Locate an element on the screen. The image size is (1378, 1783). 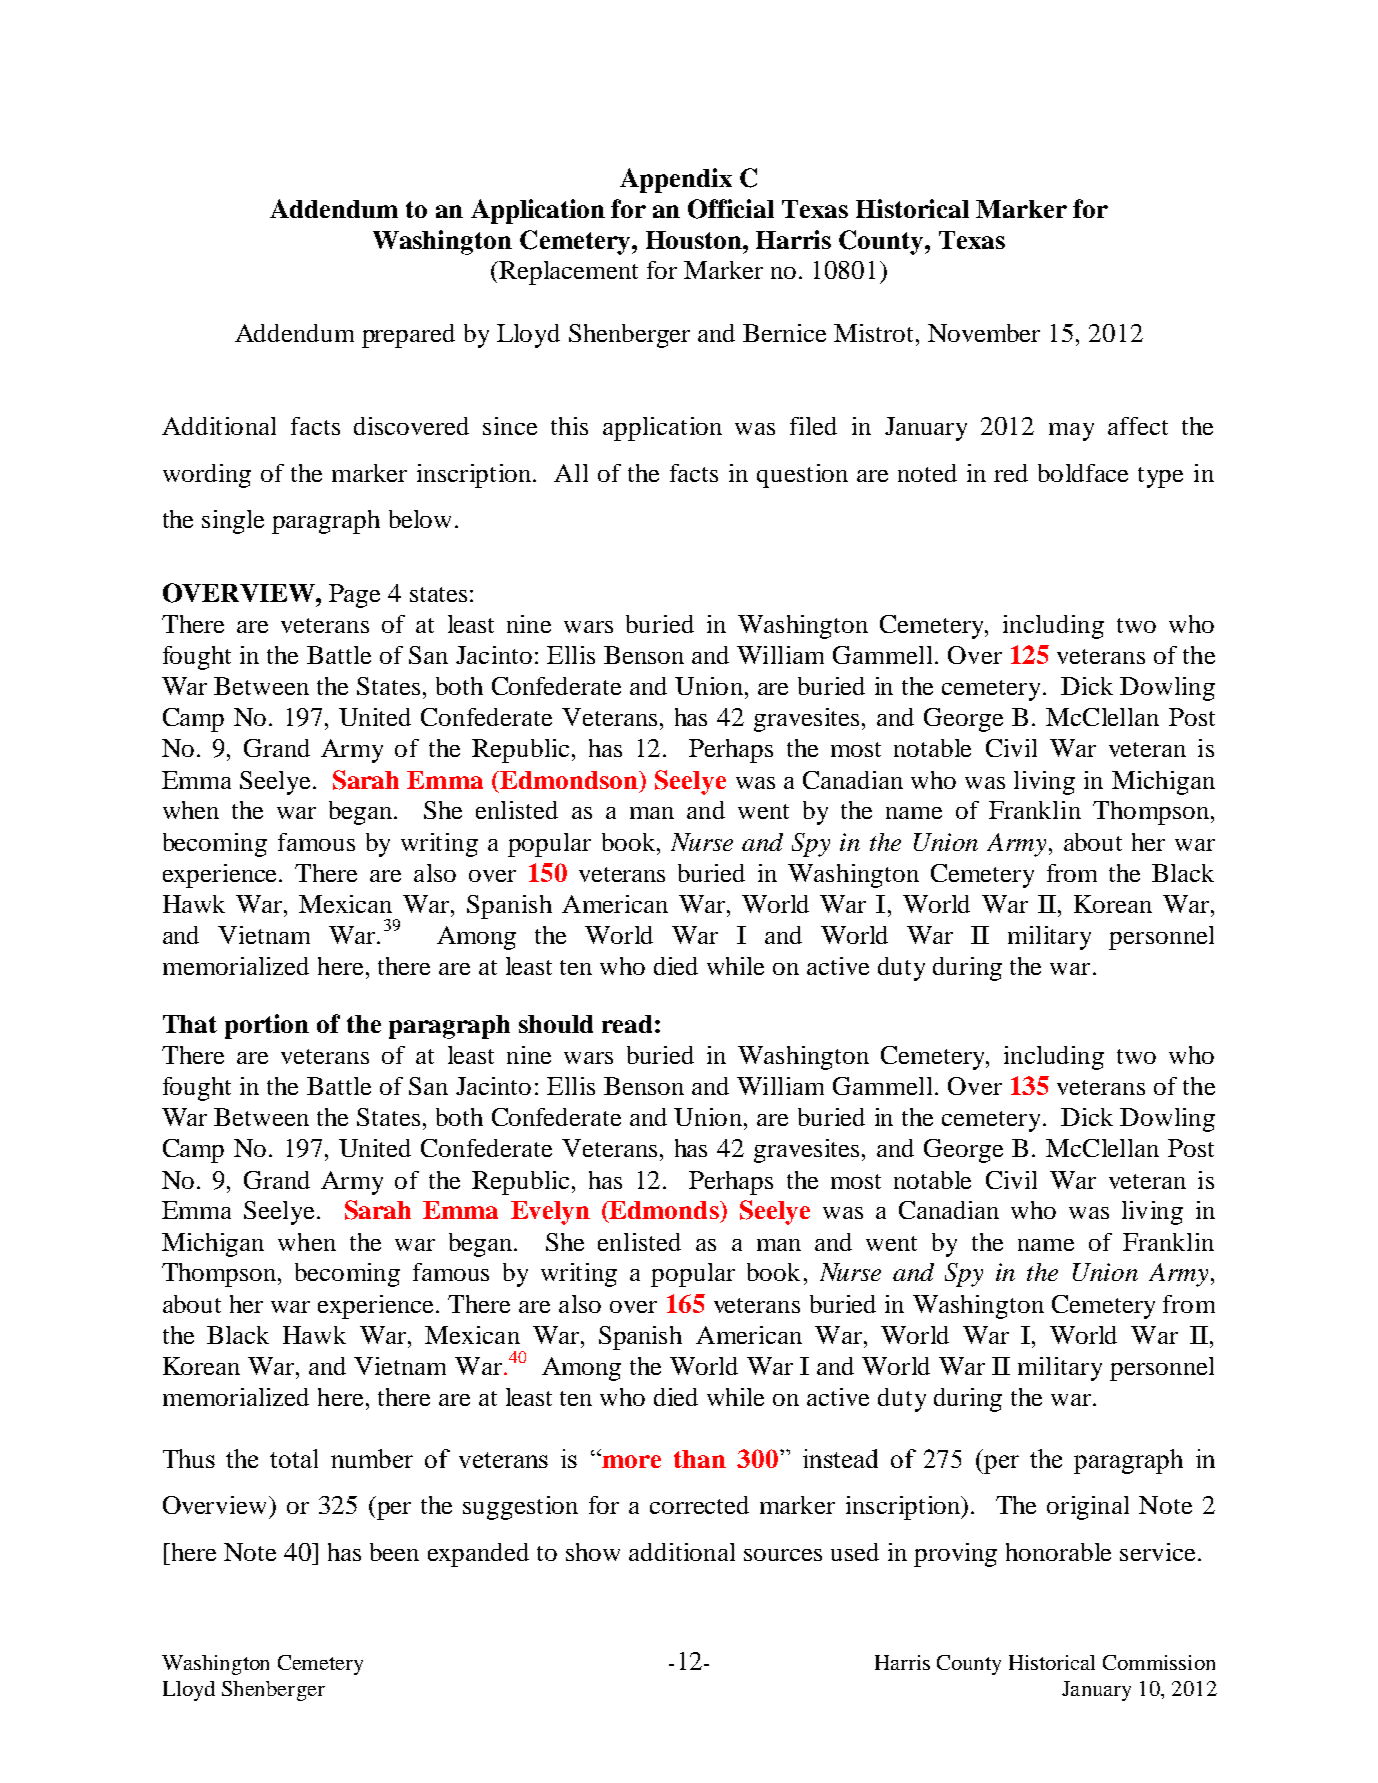
should is located at coordinates (556, 1024).
